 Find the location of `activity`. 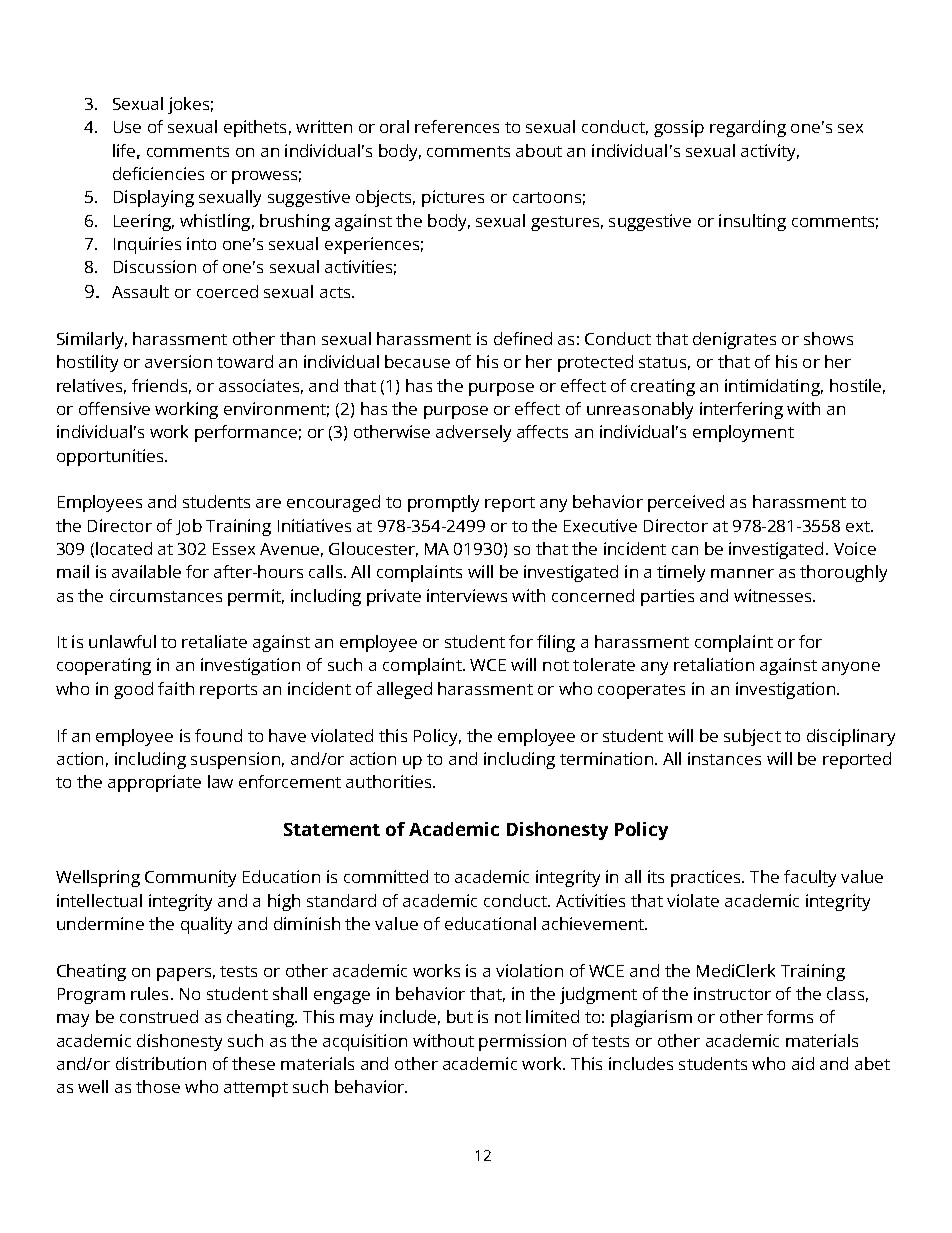

activity is located at coordinates (770, 152).
